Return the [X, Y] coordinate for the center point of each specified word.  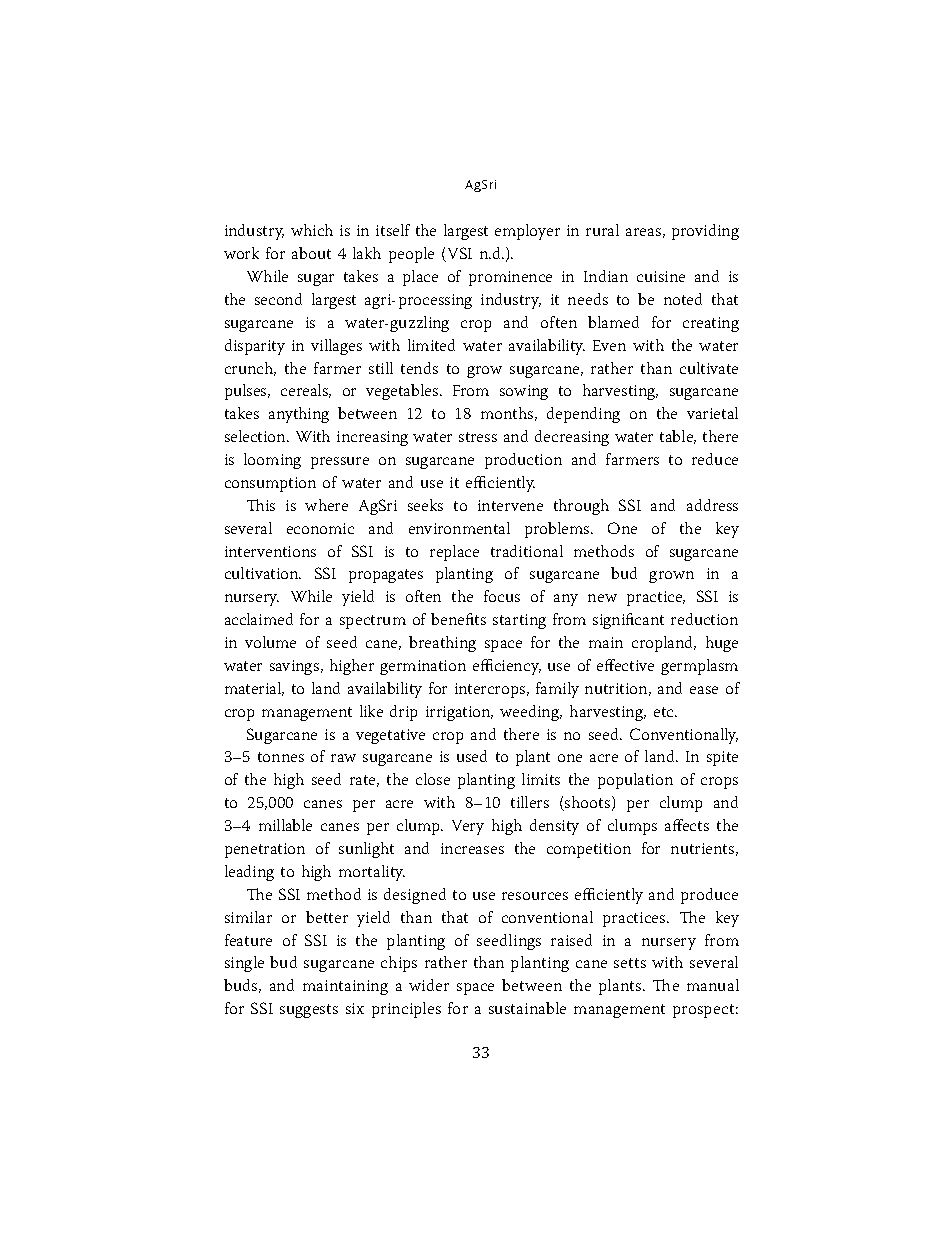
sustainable [527, 1008]
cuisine [661, 276]
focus [502, 596]
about [311, 253]
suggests [309, 1011]
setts [630, 963]
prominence [510, 278]
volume [270, 642]
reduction [704, 619]
